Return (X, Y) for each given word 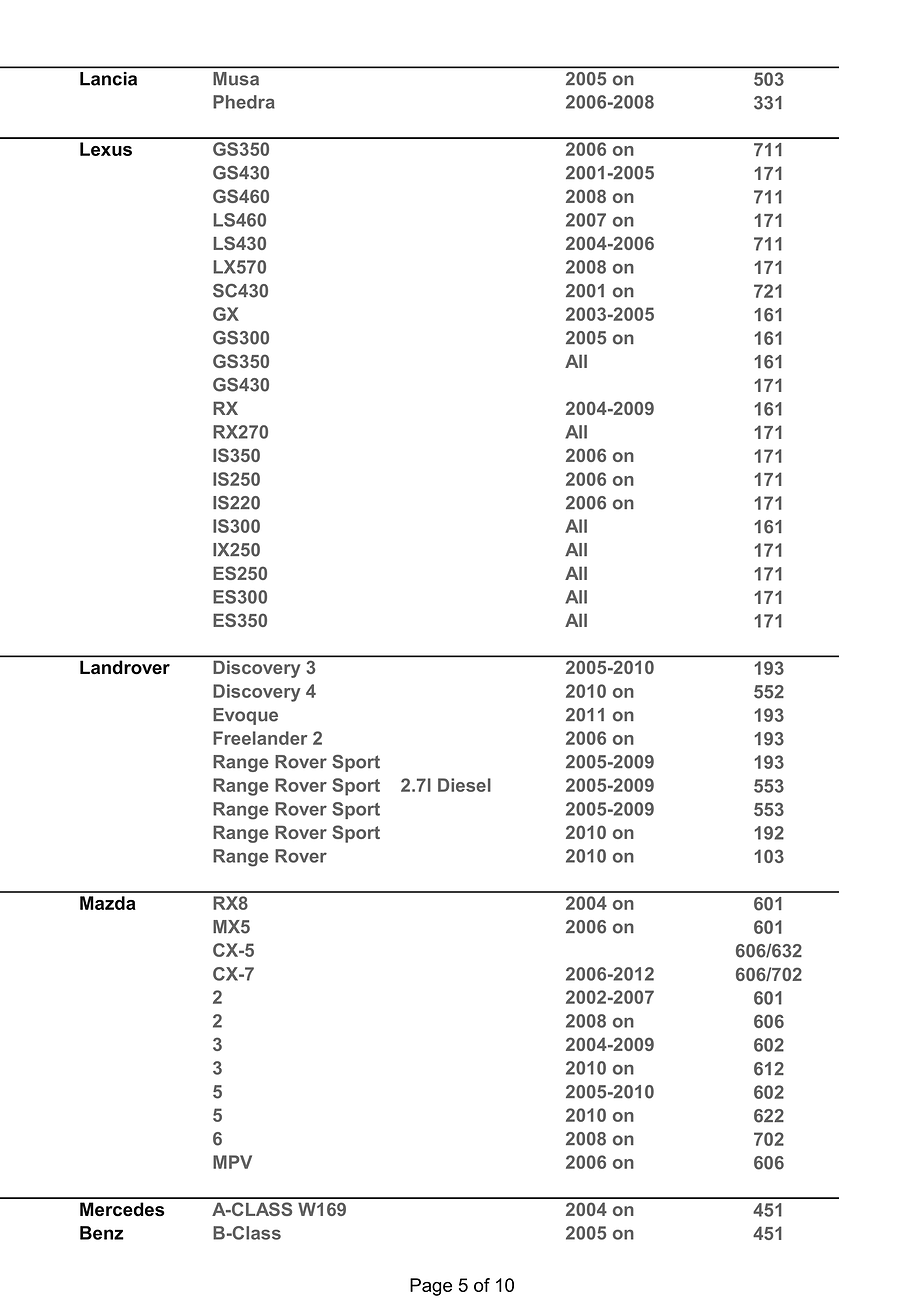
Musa (236, 78)
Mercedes (122, 1209)
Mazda (108, 903)
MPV (232, 1162)
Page (431, 1287)
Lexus (106, 149)
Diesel (464, 785)
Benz (102, 1233)
